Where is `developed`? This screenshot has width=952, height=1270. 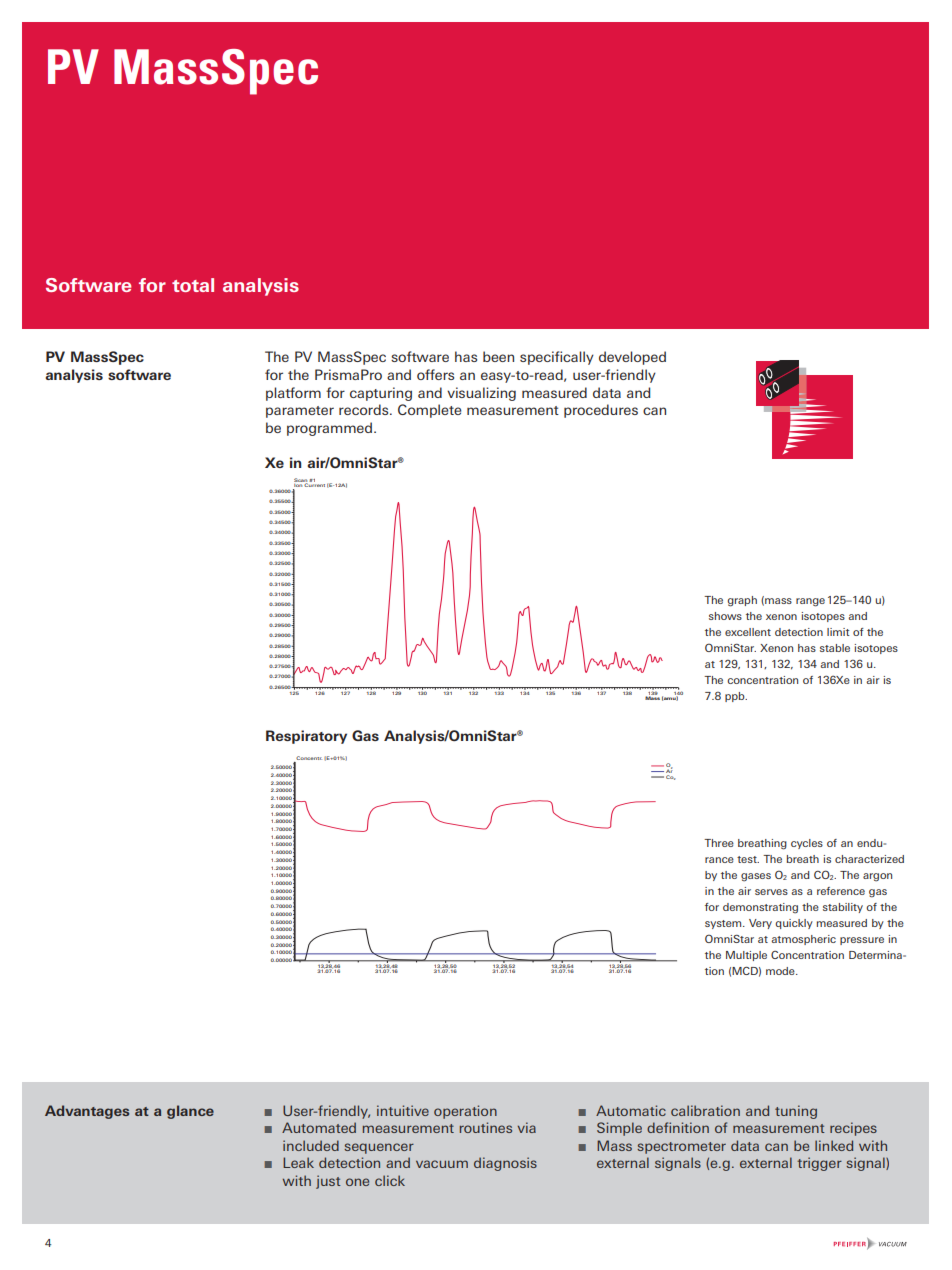 developed is located at coordinates (632, 358).
